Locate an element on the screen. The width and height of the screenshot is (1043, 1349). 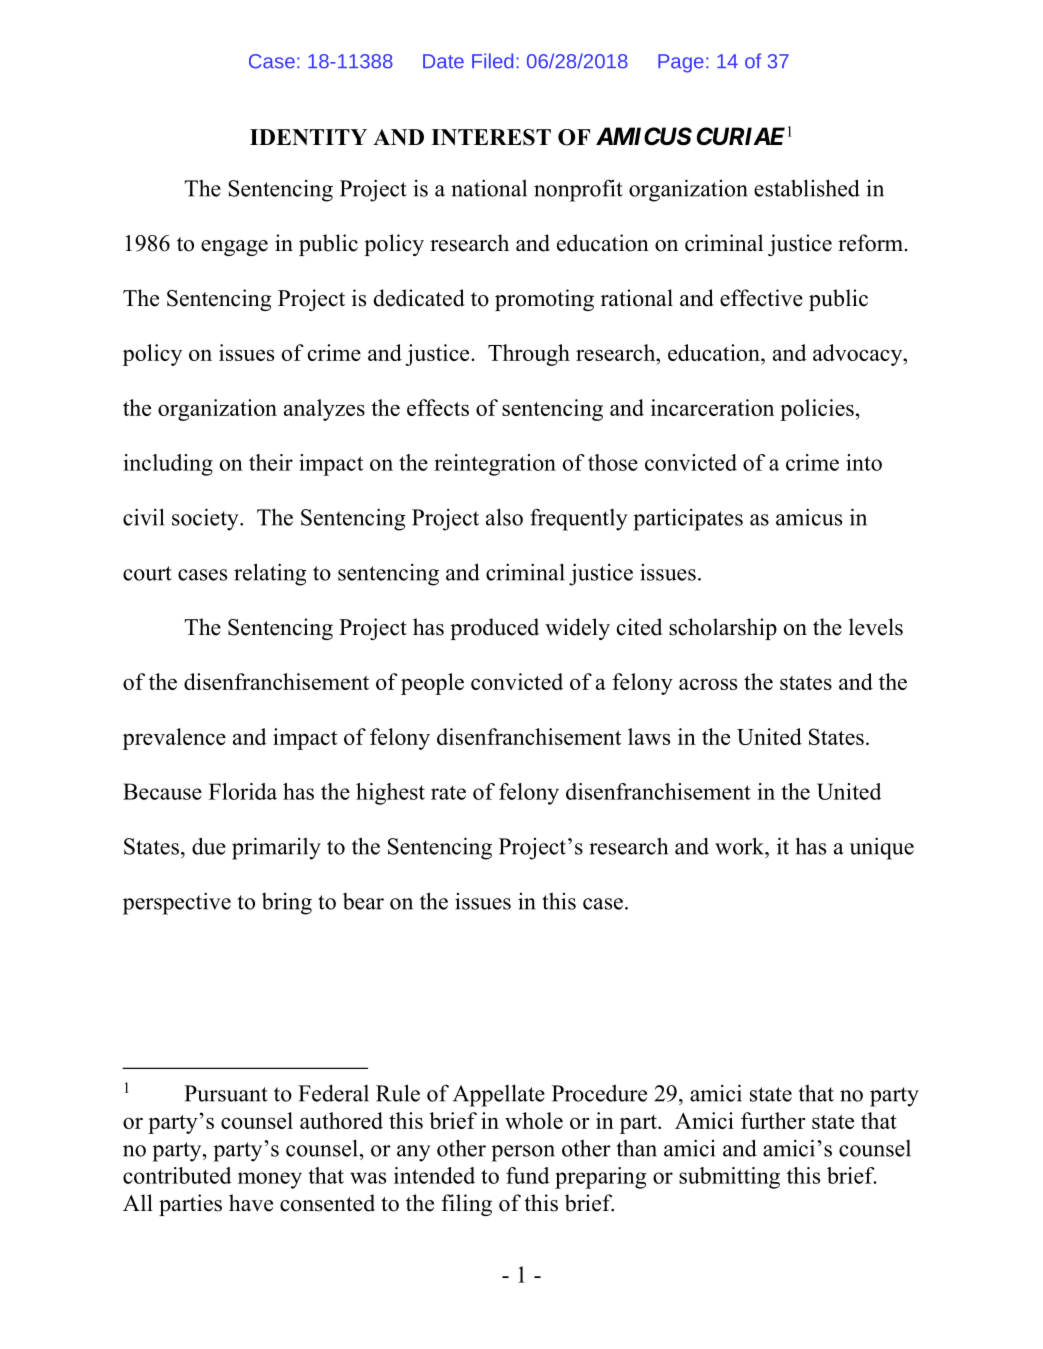
submitting is located at coordinates (729, 1178).
